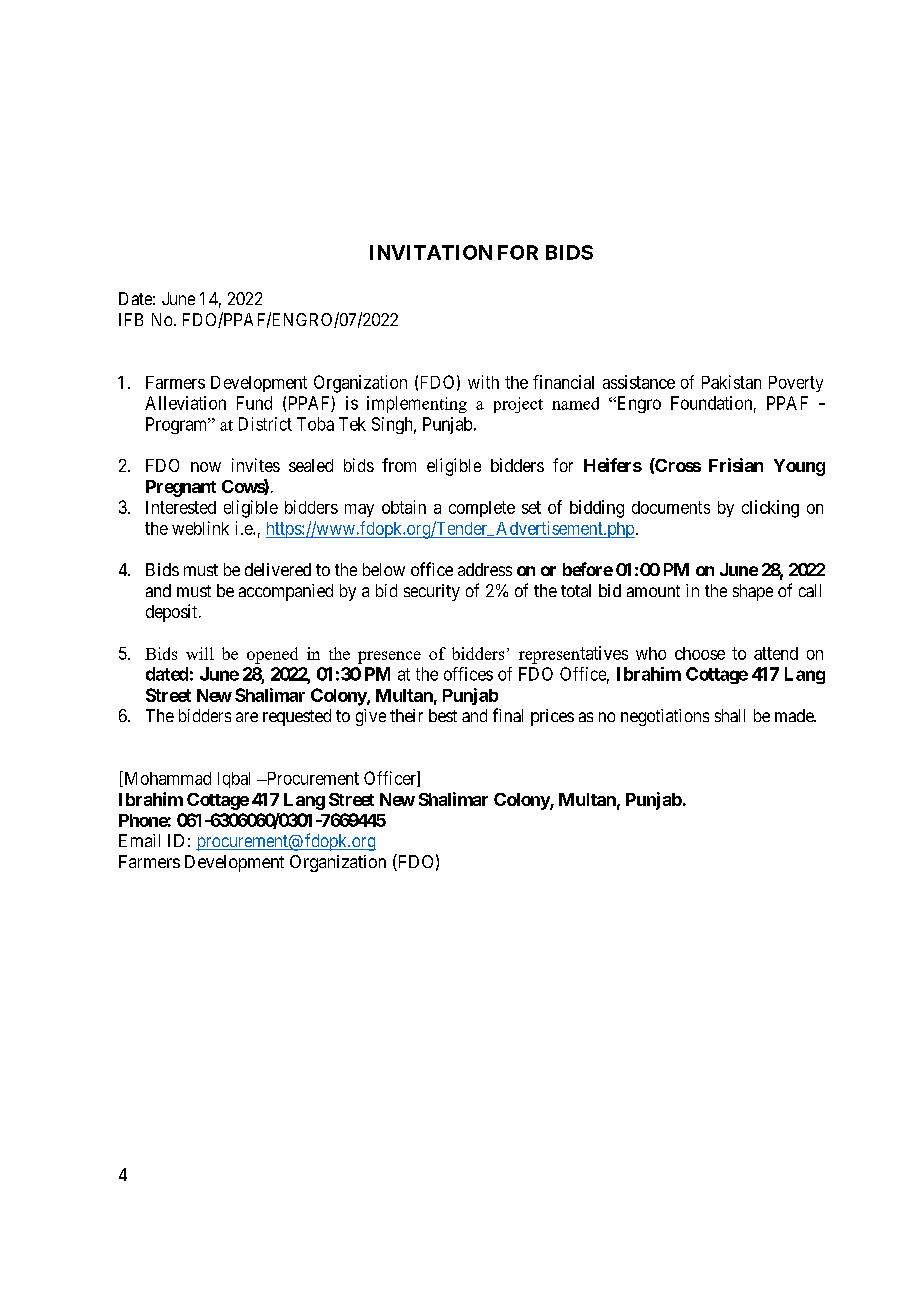 This screenshot has width=924, height=1308. I want to click on Pakistan, so click(731, 382).
